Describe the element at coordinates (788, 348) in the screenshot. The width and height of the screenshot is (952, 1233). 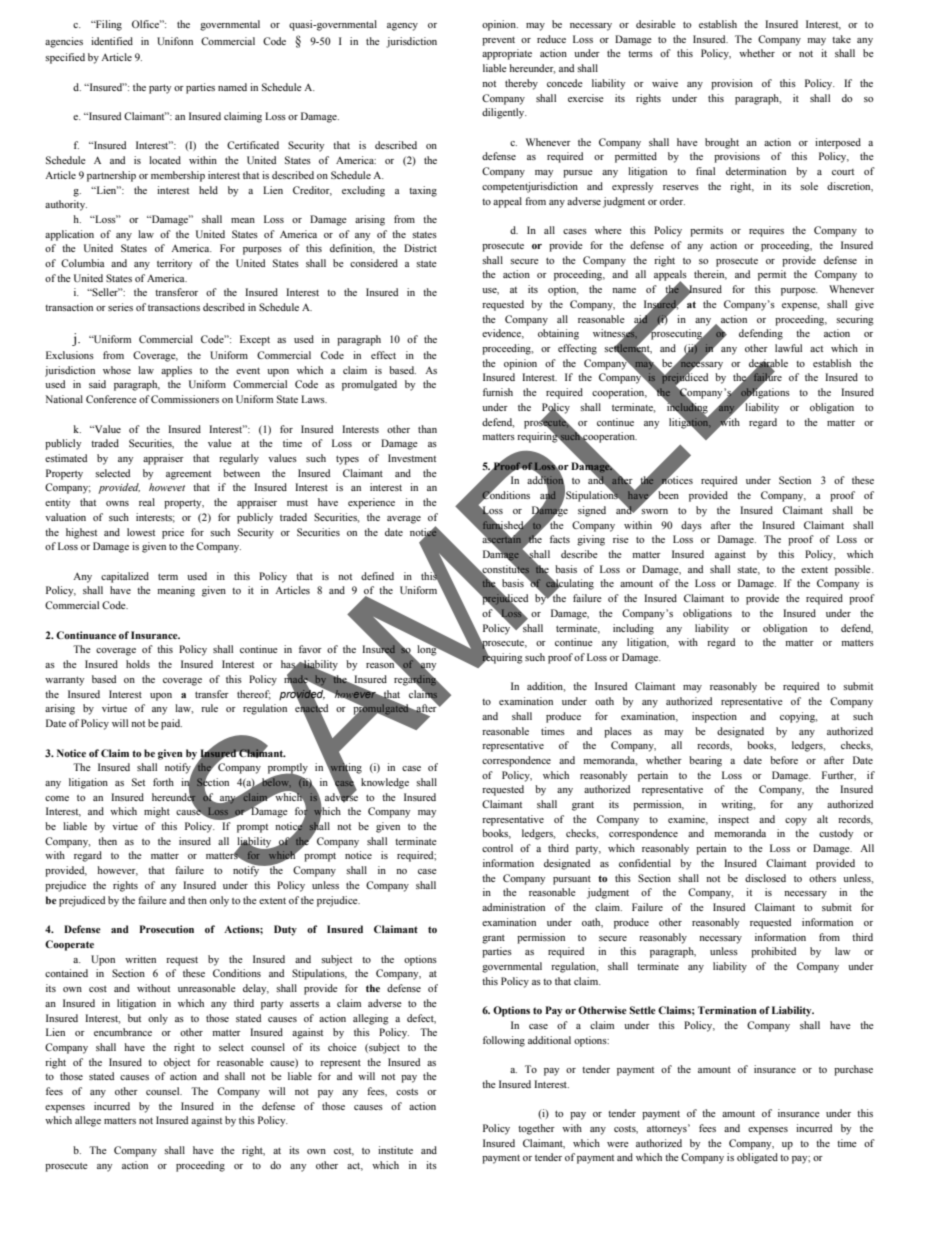
I see `lawful` at that location.
